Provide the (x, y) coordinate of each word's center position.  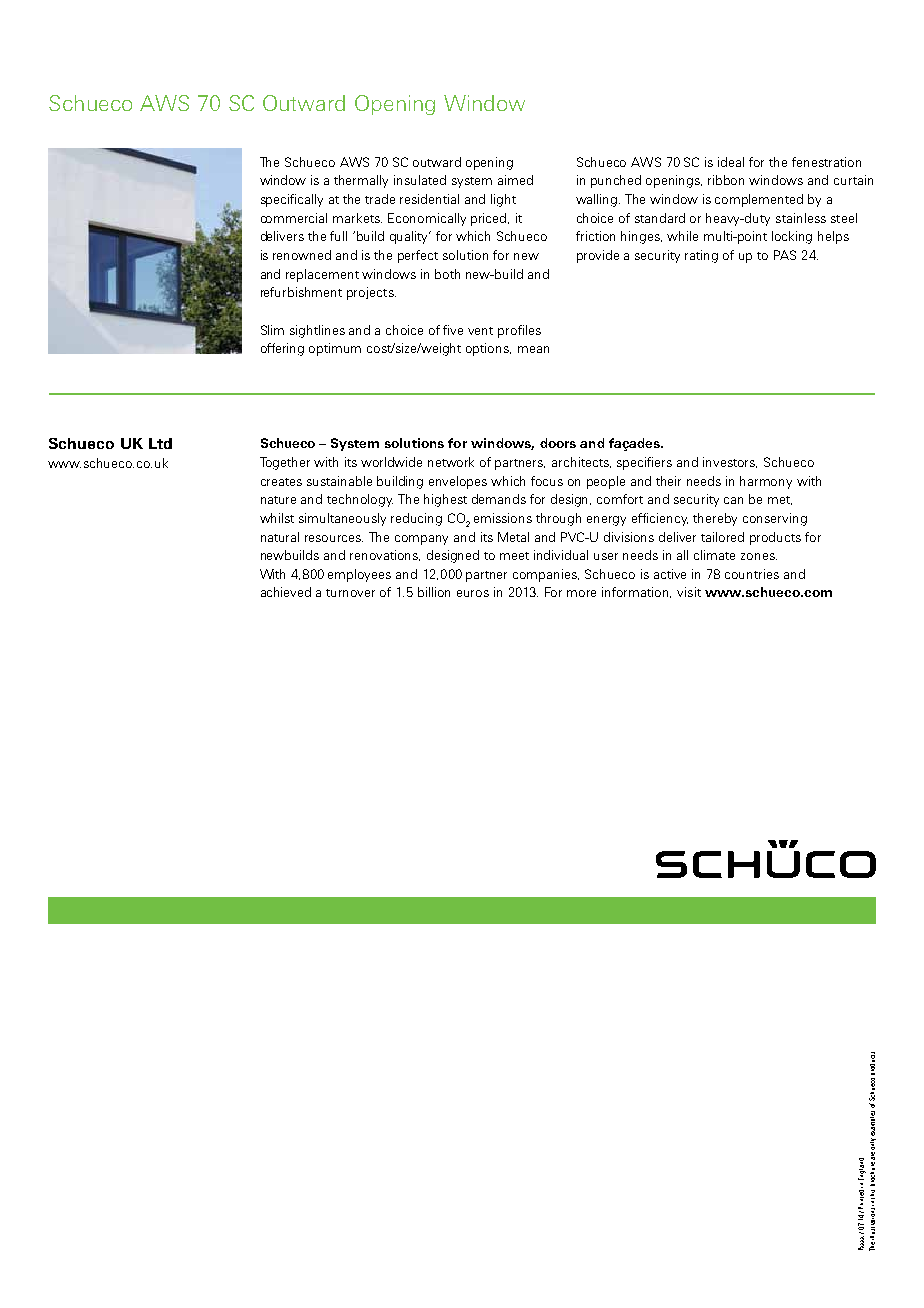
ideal (731, 162)
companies (546, 575)
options (488, 349)
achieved (286, 592)
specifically (292, 200)
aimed (515, 180)
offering (282, 349)
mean (533, 349)
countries (752, 574)
